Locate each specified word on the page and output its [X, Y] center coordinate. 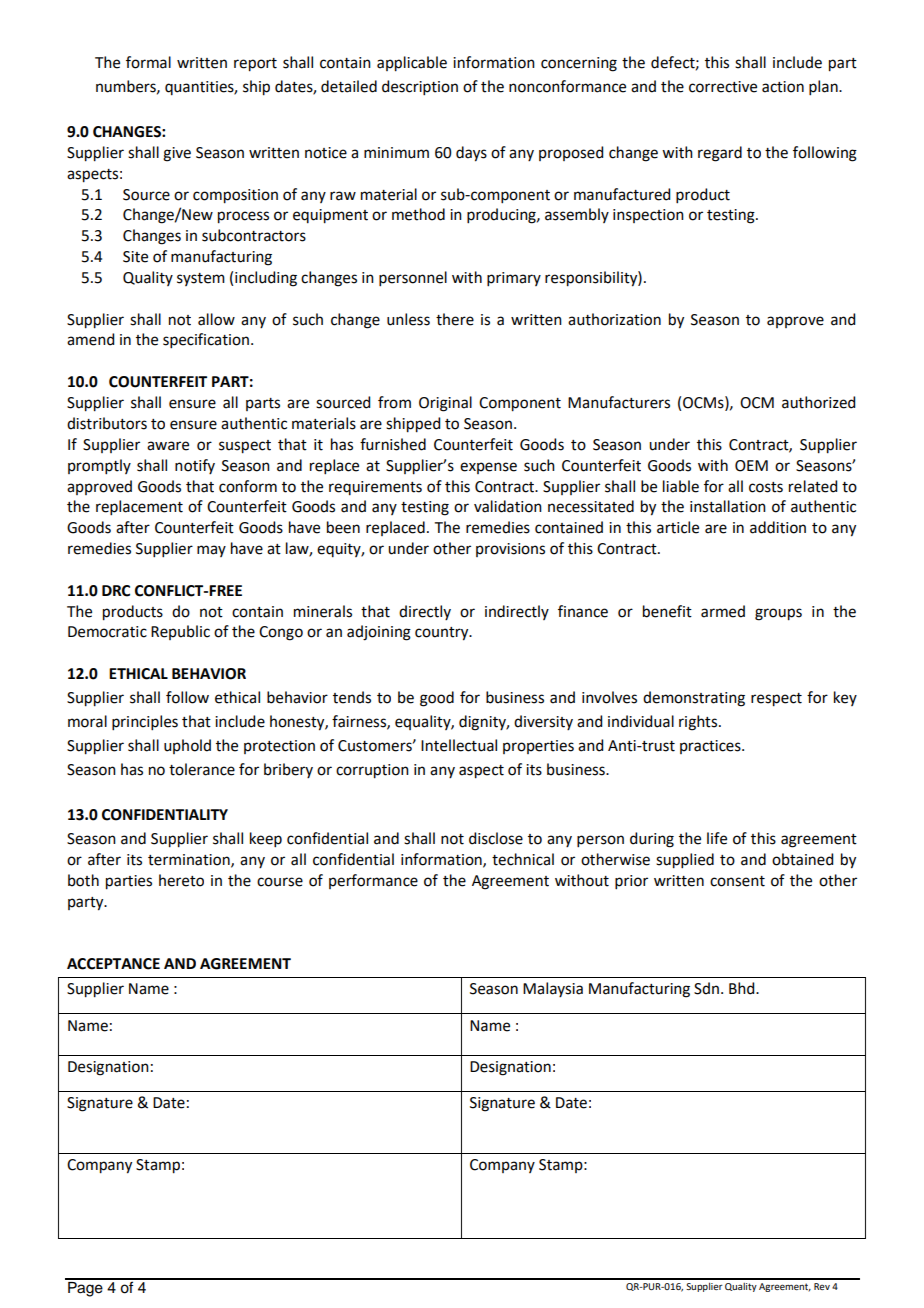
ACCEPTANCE [113, 964]
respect [776, 700]
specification [206, 340]
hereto [181, 880]
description [420, 87]
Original [445, 404]
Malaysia [553, 989]
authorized [818, 402]
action [783, 87]
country [443, 634]
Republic [180, 632]
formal [148, 62]
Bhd [743, 988]
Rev [822, 1286]
